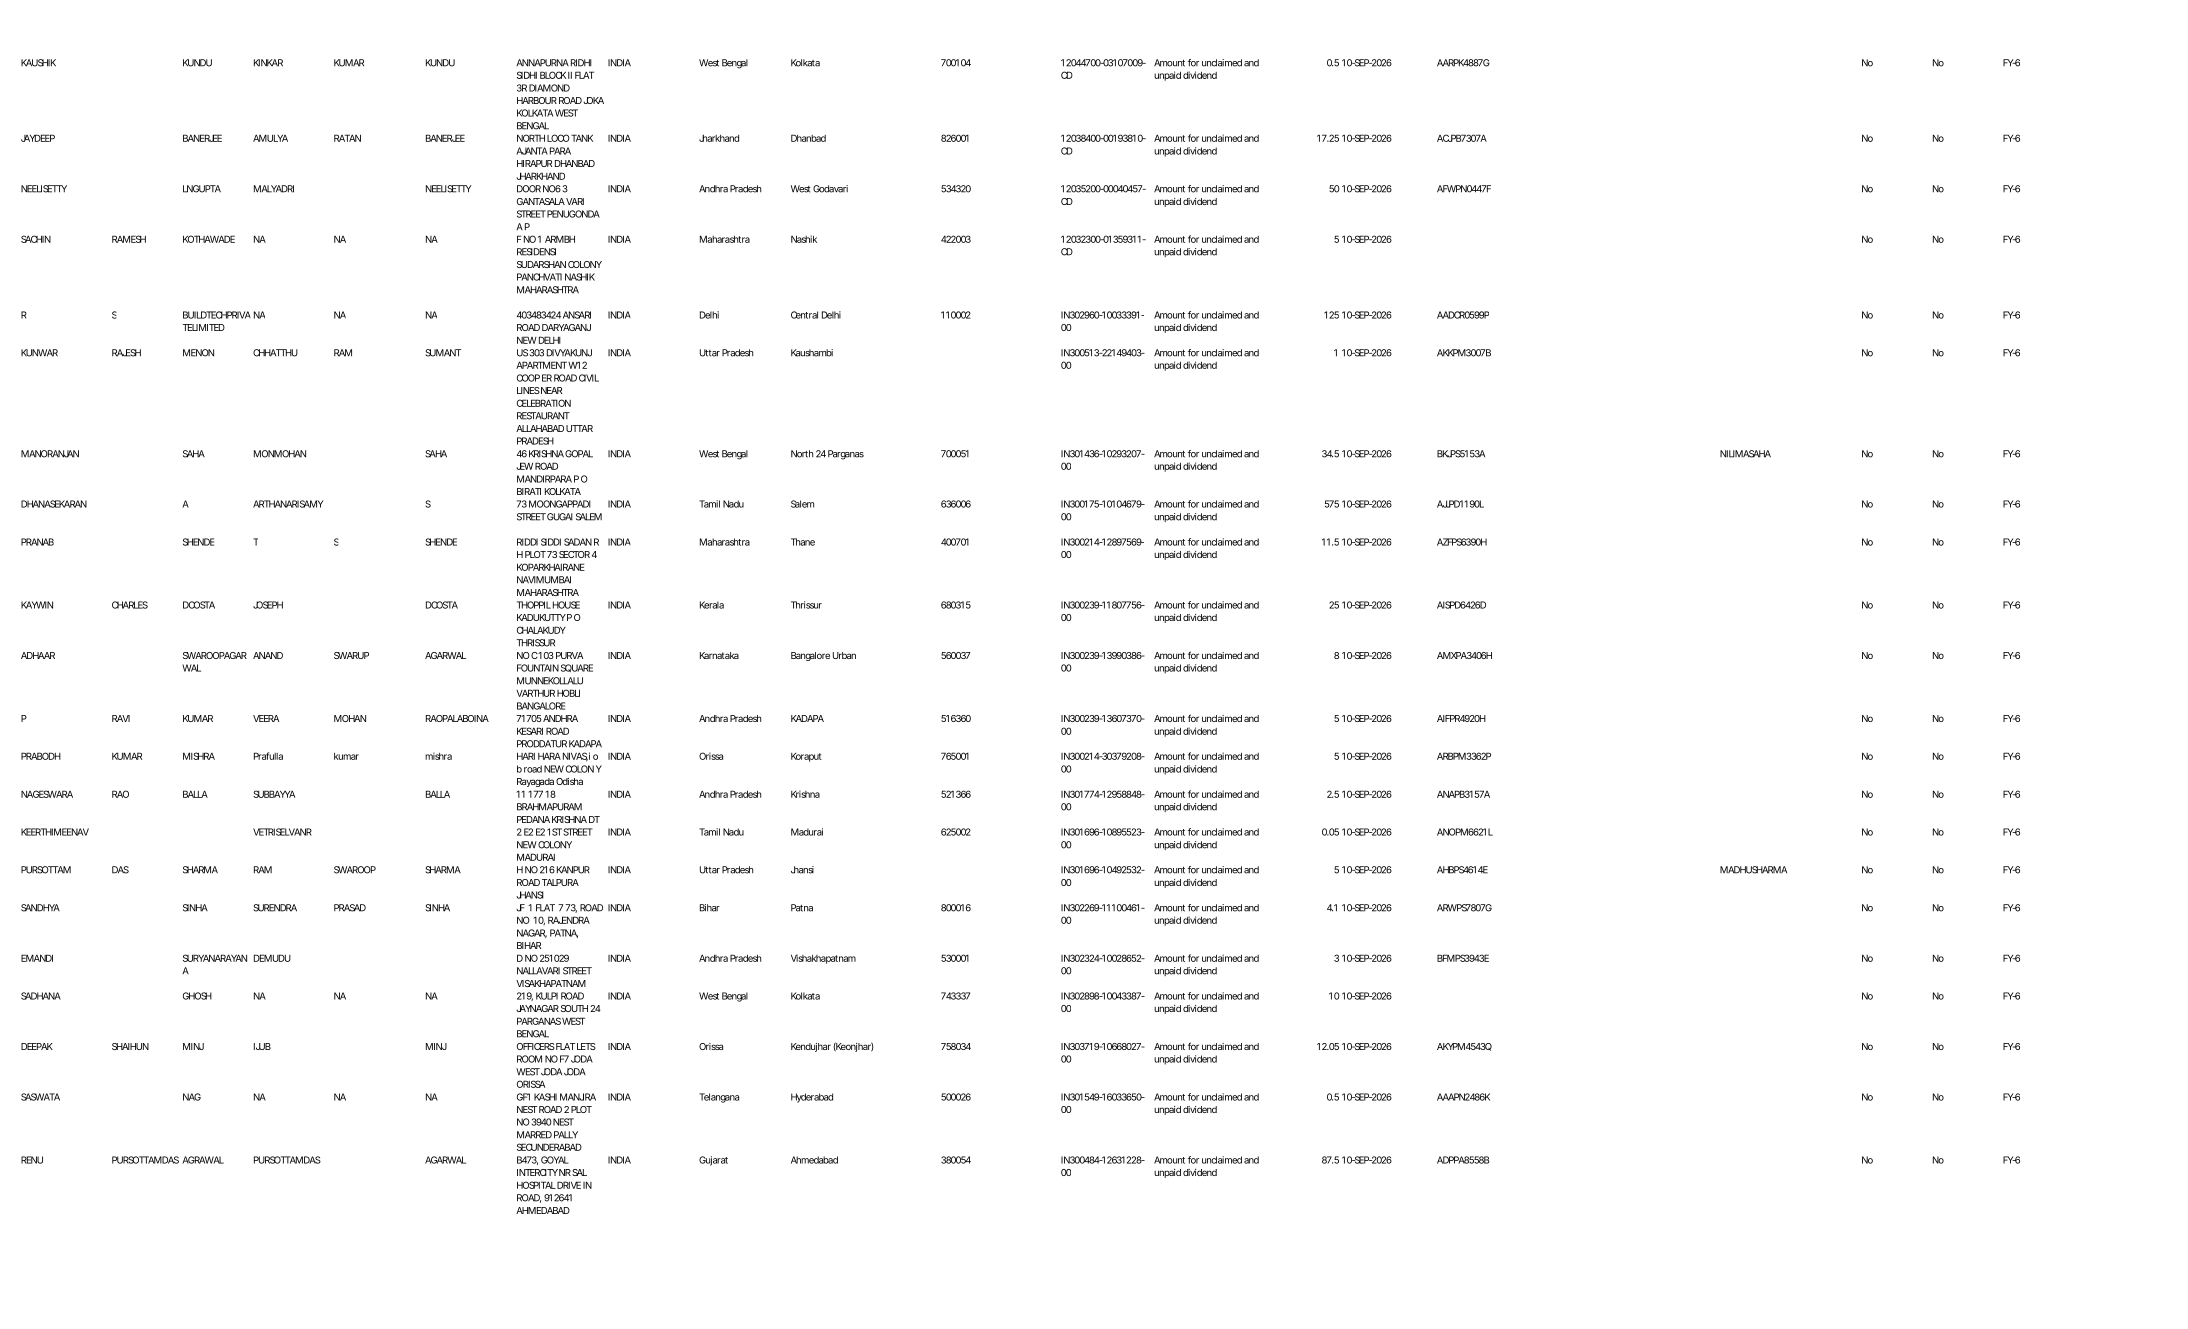 The image size is (2188, 1329). What do you see at coordinates (203, 1160) in the page?
I see `AGRAWAL` at bounding box center [203, 1160].
